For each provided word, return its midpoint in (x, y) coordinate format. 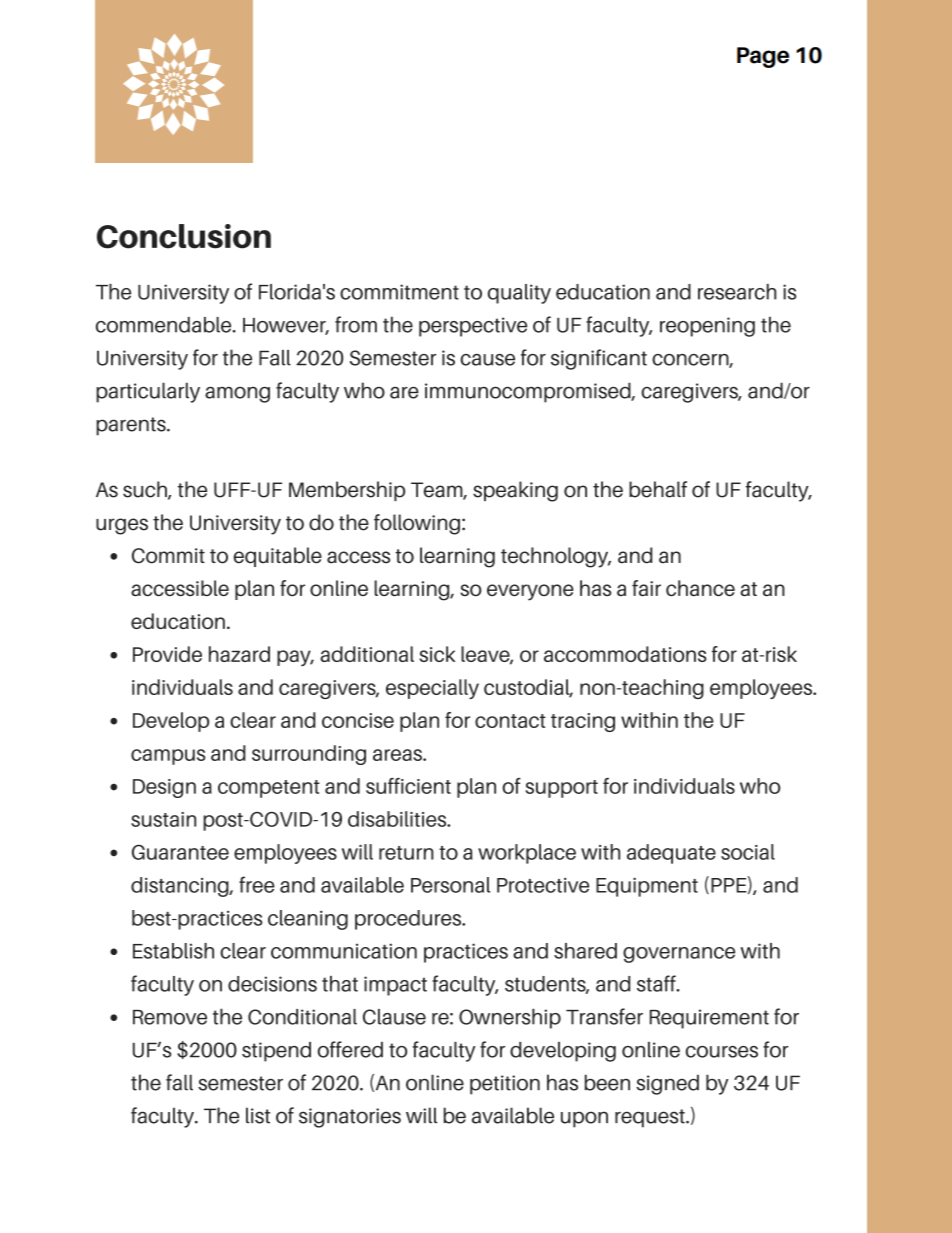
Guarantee (180, 852)
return (406, 853)
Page (763, 57)
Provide (167, 654)
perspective (473, 327)
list (258, 1115)
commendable (165, 325)
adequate (671, 854)
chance (700, 588)
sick (437, 654)
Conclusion (184, 236)
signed (667, 1084)
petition (505, 1085)
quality (519, 294)
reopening (707, 327)
